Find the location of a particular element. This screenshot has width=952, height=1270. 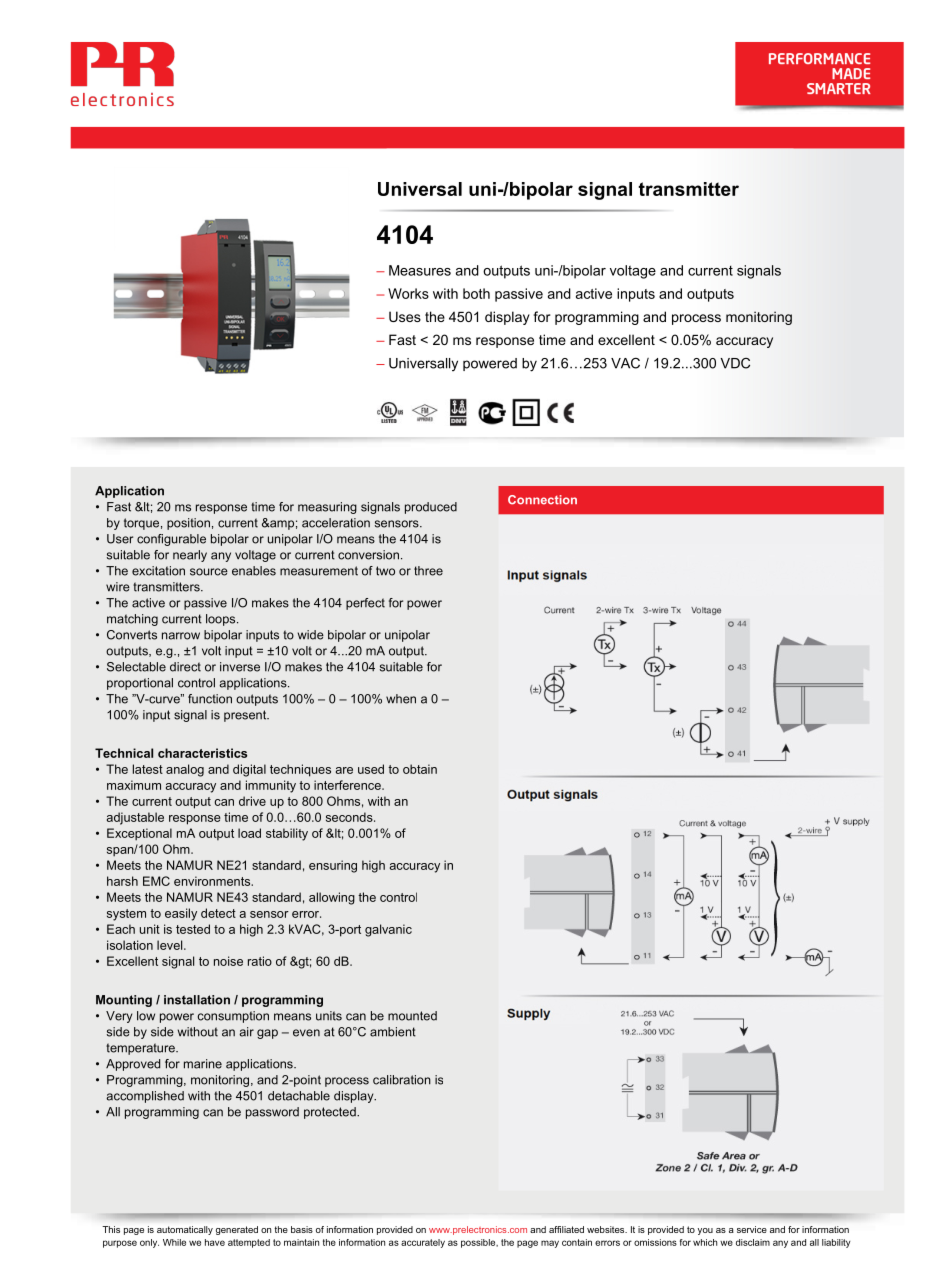

possible is located at coordinates (479, 1243).
